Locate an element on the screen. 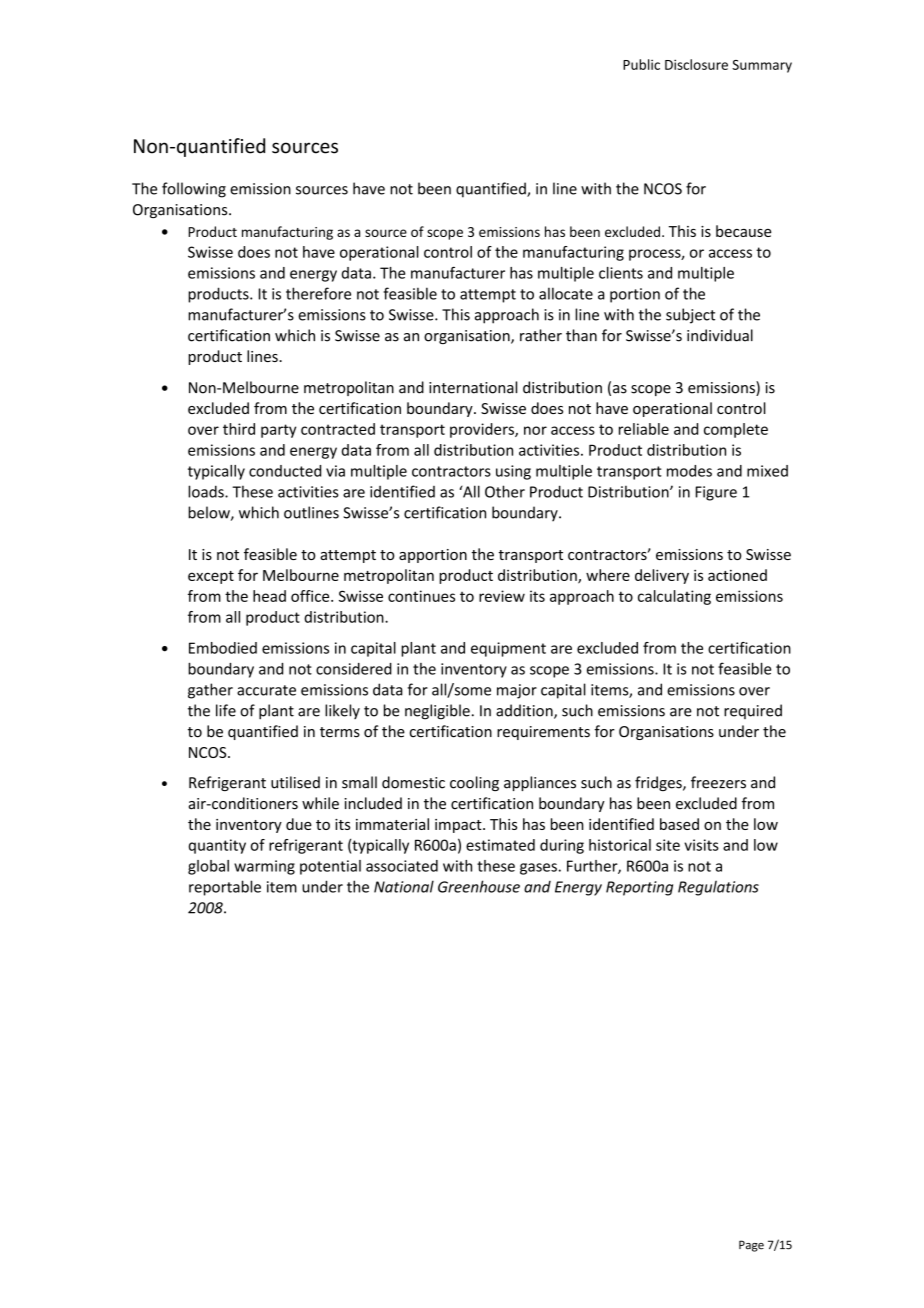  gases is located at coordinates (538, 869).
